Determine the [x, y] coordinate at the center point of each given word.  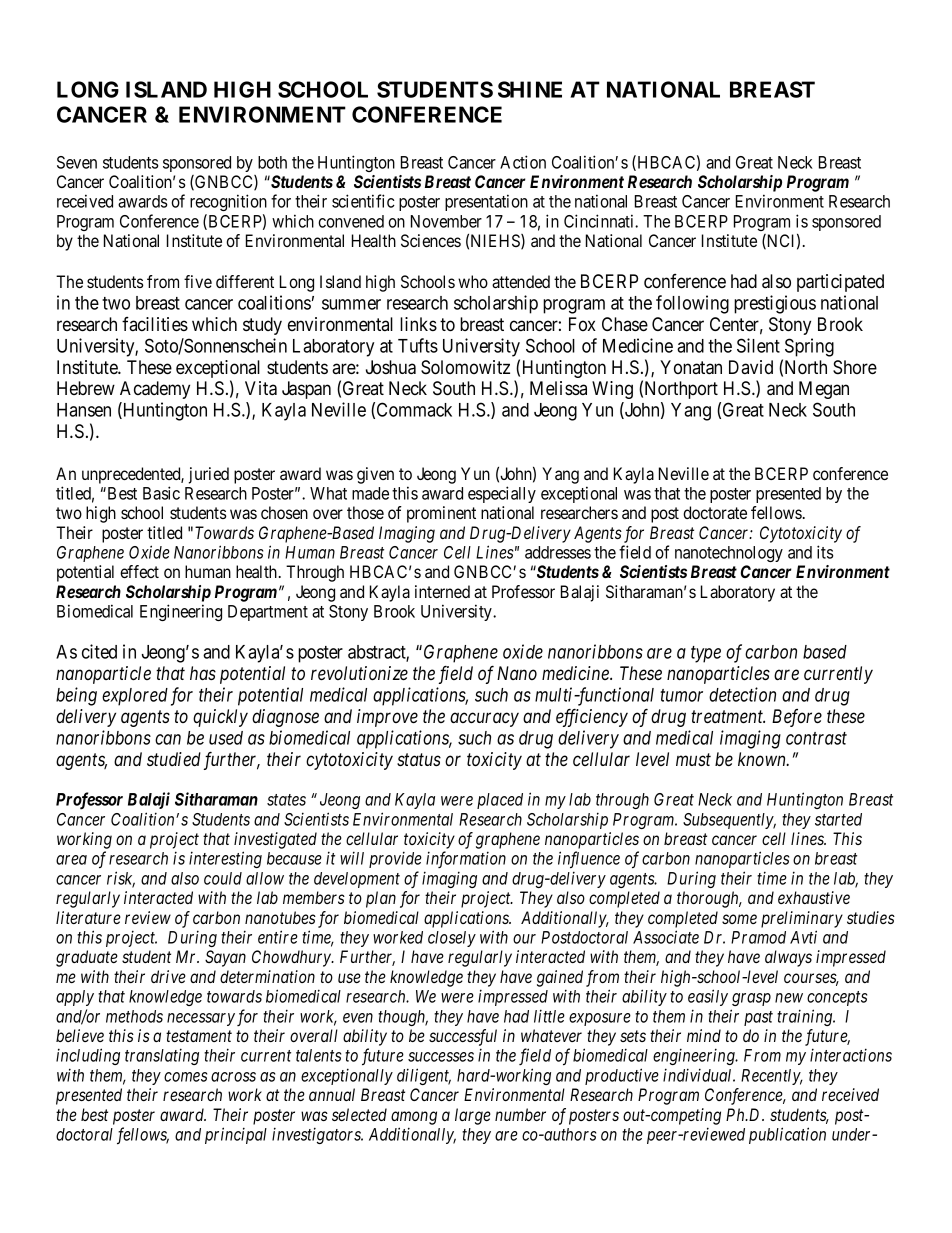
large [473, 1116]
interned [442, 591]
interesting [225, 859]
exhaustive [814, 897]
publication [787, 1135]
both [272, 162]
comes [185, 1077]
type [706, 654]
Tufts [418, 345]
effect [139, 571]
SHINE [530, 89]
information [466, 859]
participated [840, 283]
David [751, 367]
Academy [155, 390]
